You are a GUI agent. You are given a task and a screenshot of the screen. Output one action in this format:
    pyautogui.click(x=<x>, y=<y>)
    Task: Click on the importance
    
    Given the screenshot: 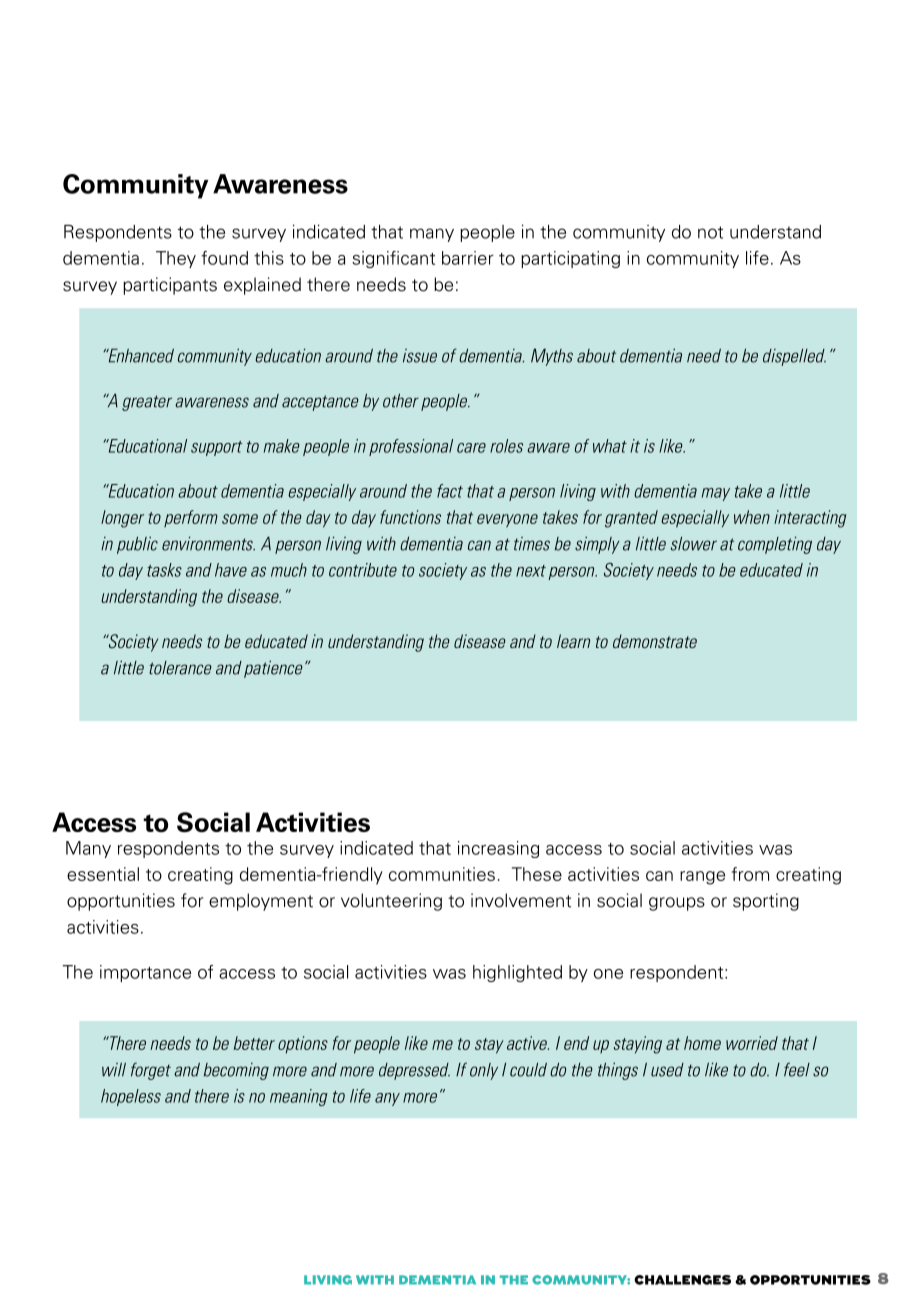 What is the action you would take?
    pyautogui.click(x=145, y=973)
